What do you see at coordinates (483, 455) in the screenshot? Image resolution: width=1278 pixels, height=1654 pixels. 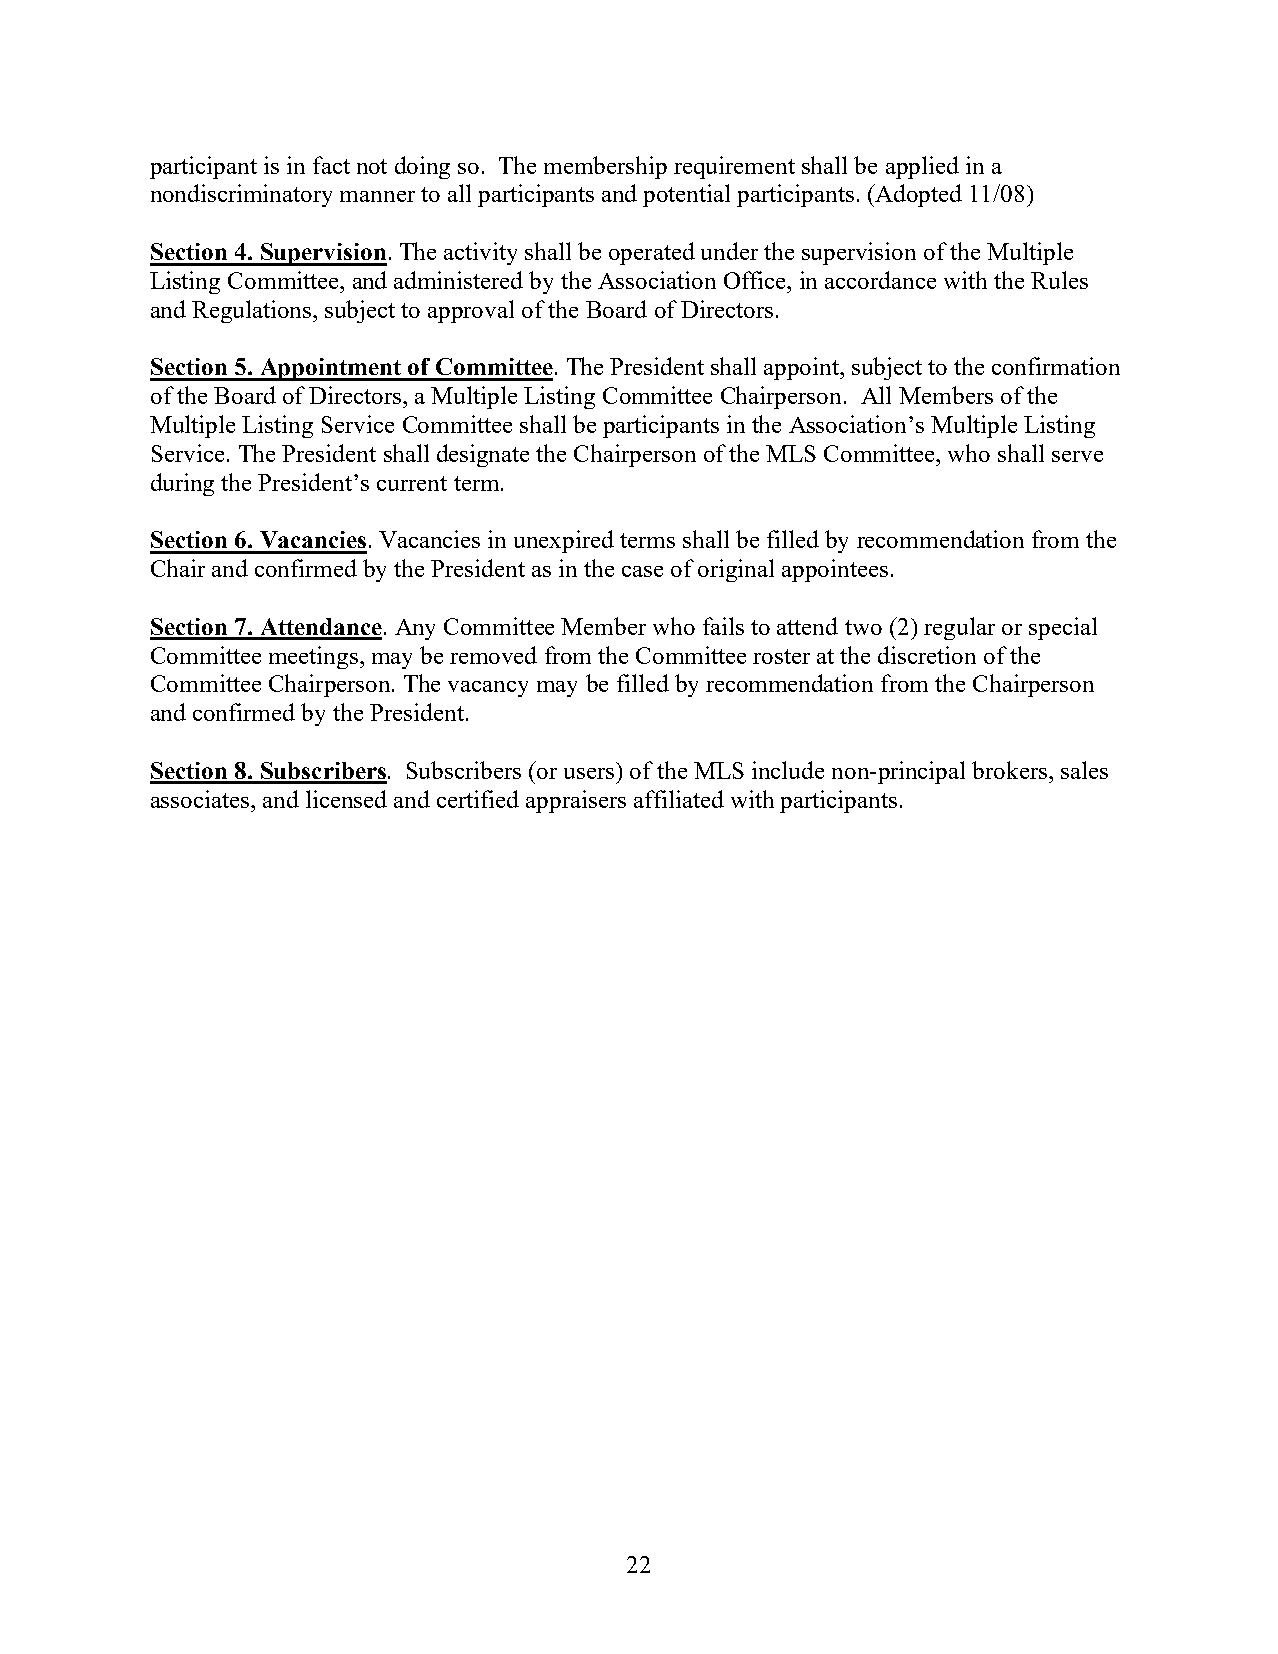 I see `designate` at bounding box center [483, 455].
